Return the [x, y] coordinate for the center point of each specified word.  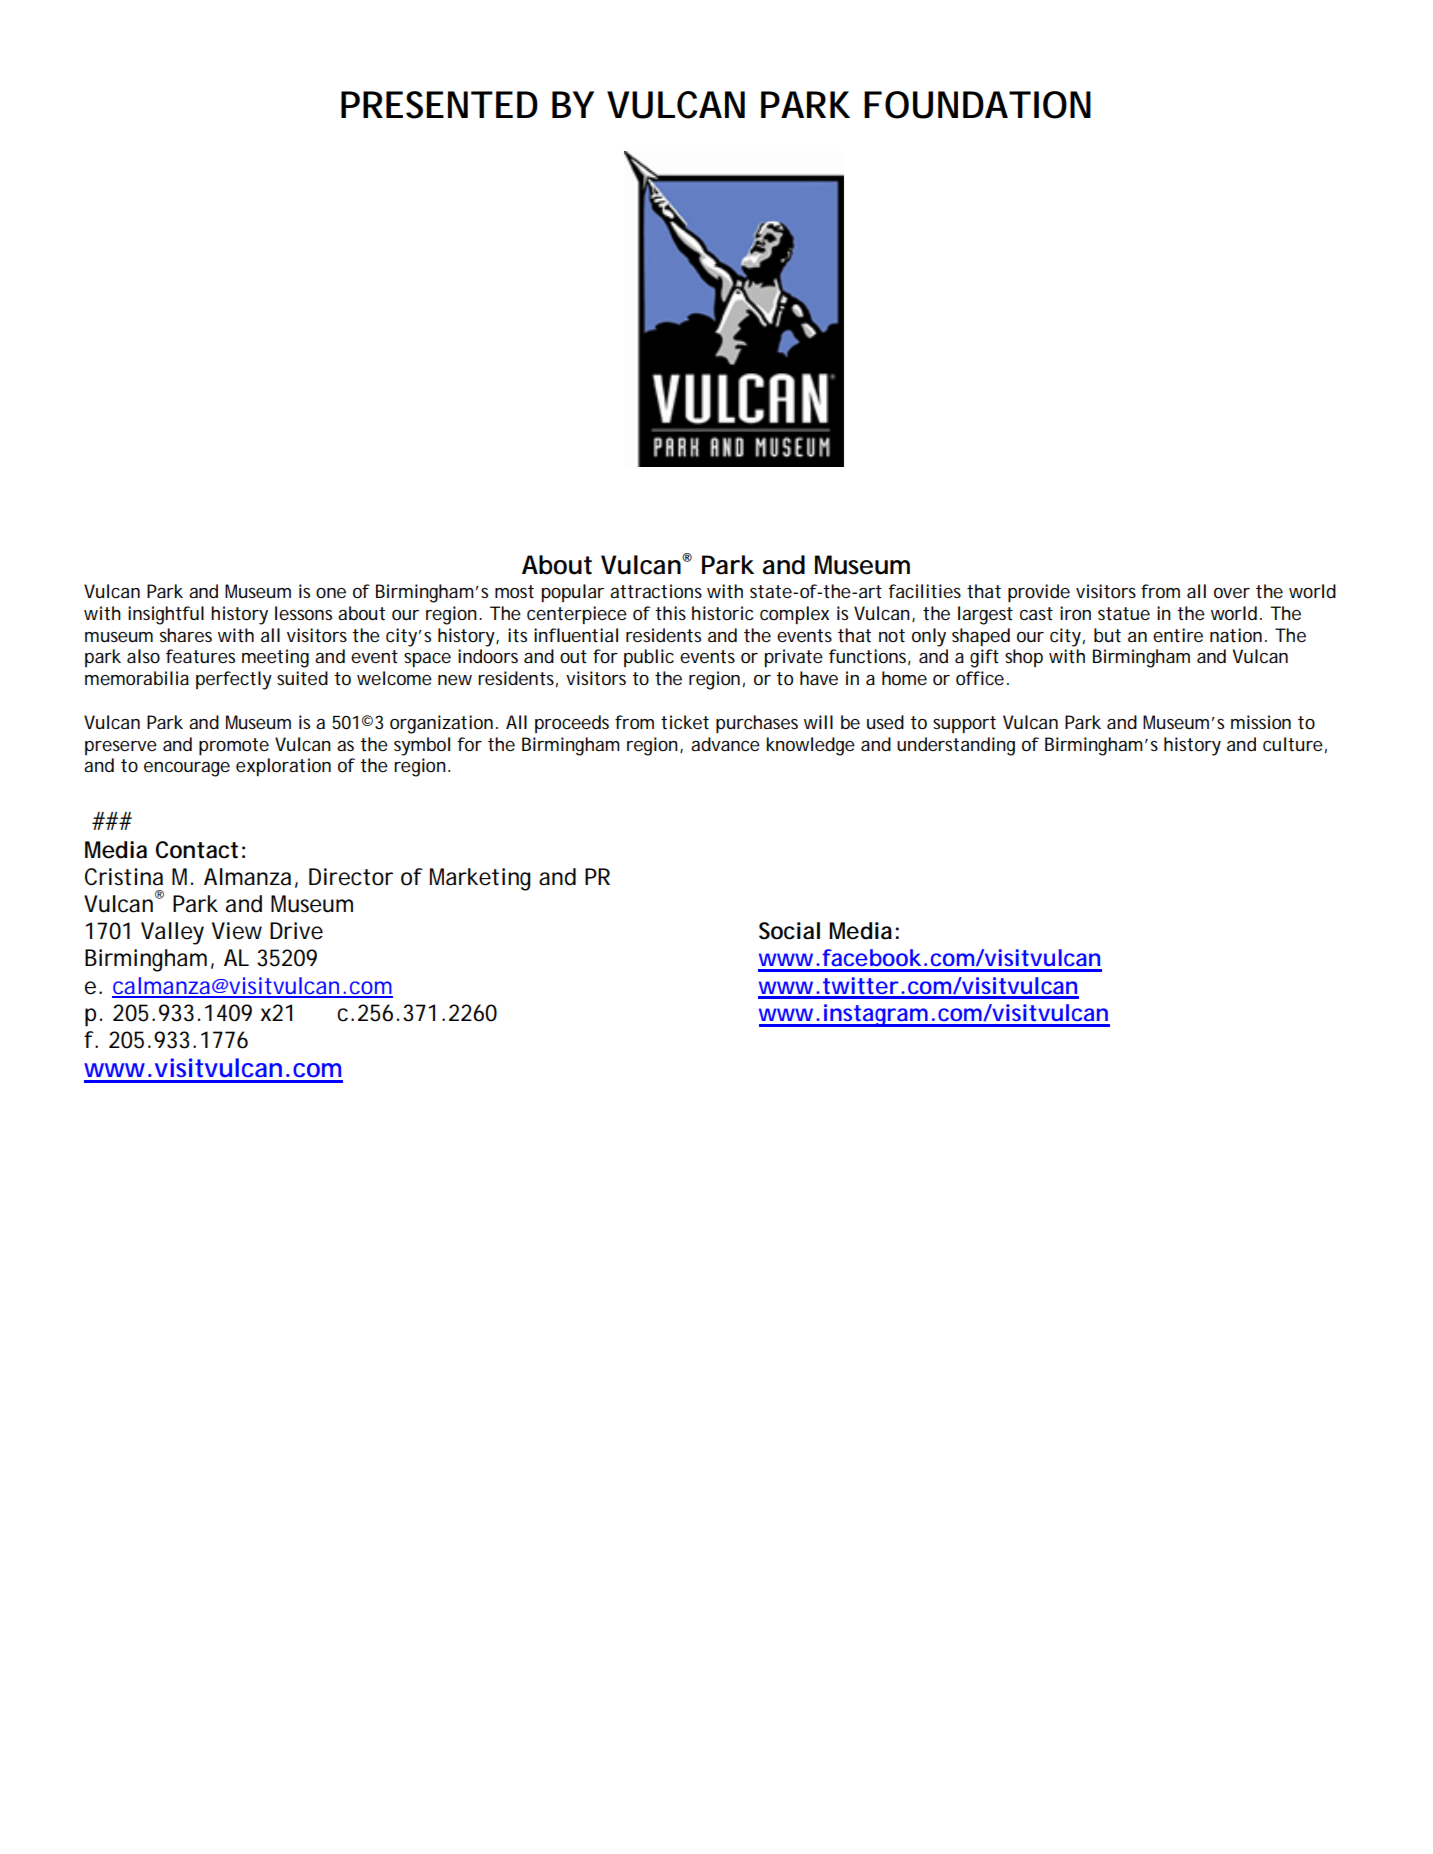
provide [1039, 593]
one [331, 593]
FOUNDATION [977, 105]
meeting [275, 658]
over [1232, 593]
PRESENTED [439, 105]
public [649, 658]
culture [1293, 744]
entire [1178, 635]
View [237, 931]
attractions [656, 591]
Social [789, 931]
